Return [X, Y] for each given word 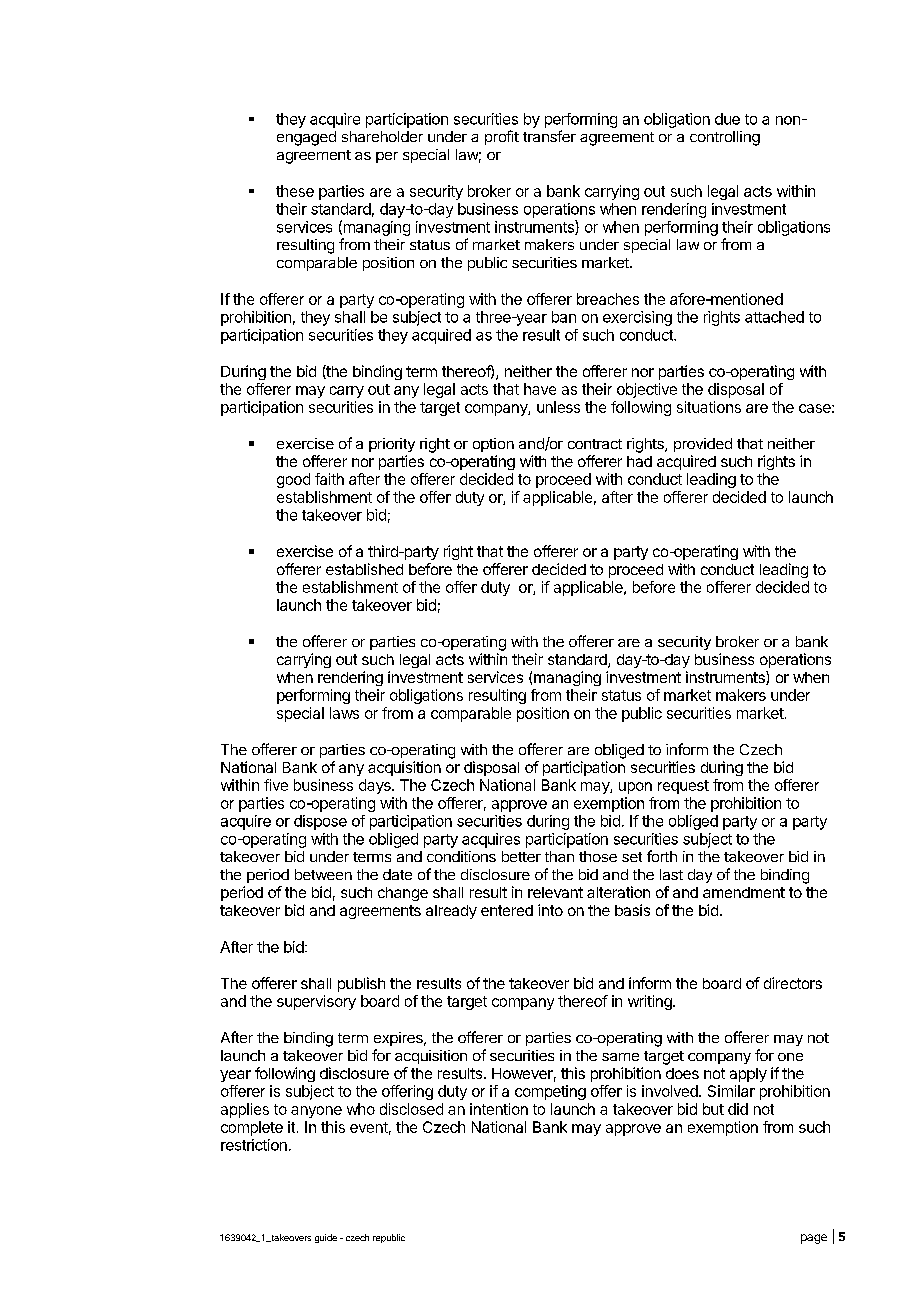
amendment [744, 892]
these [295, 191]
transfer [549, 136]
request [683, 787]
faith [329, 479]
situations [709, 407]
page [814, 1239]
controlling [725, 138]
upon [635, 788]
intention [499, 1109]
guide [326, 1238]
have [540, 389]
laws [344, 713]
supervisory [316, 1002]
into [550, 910]
